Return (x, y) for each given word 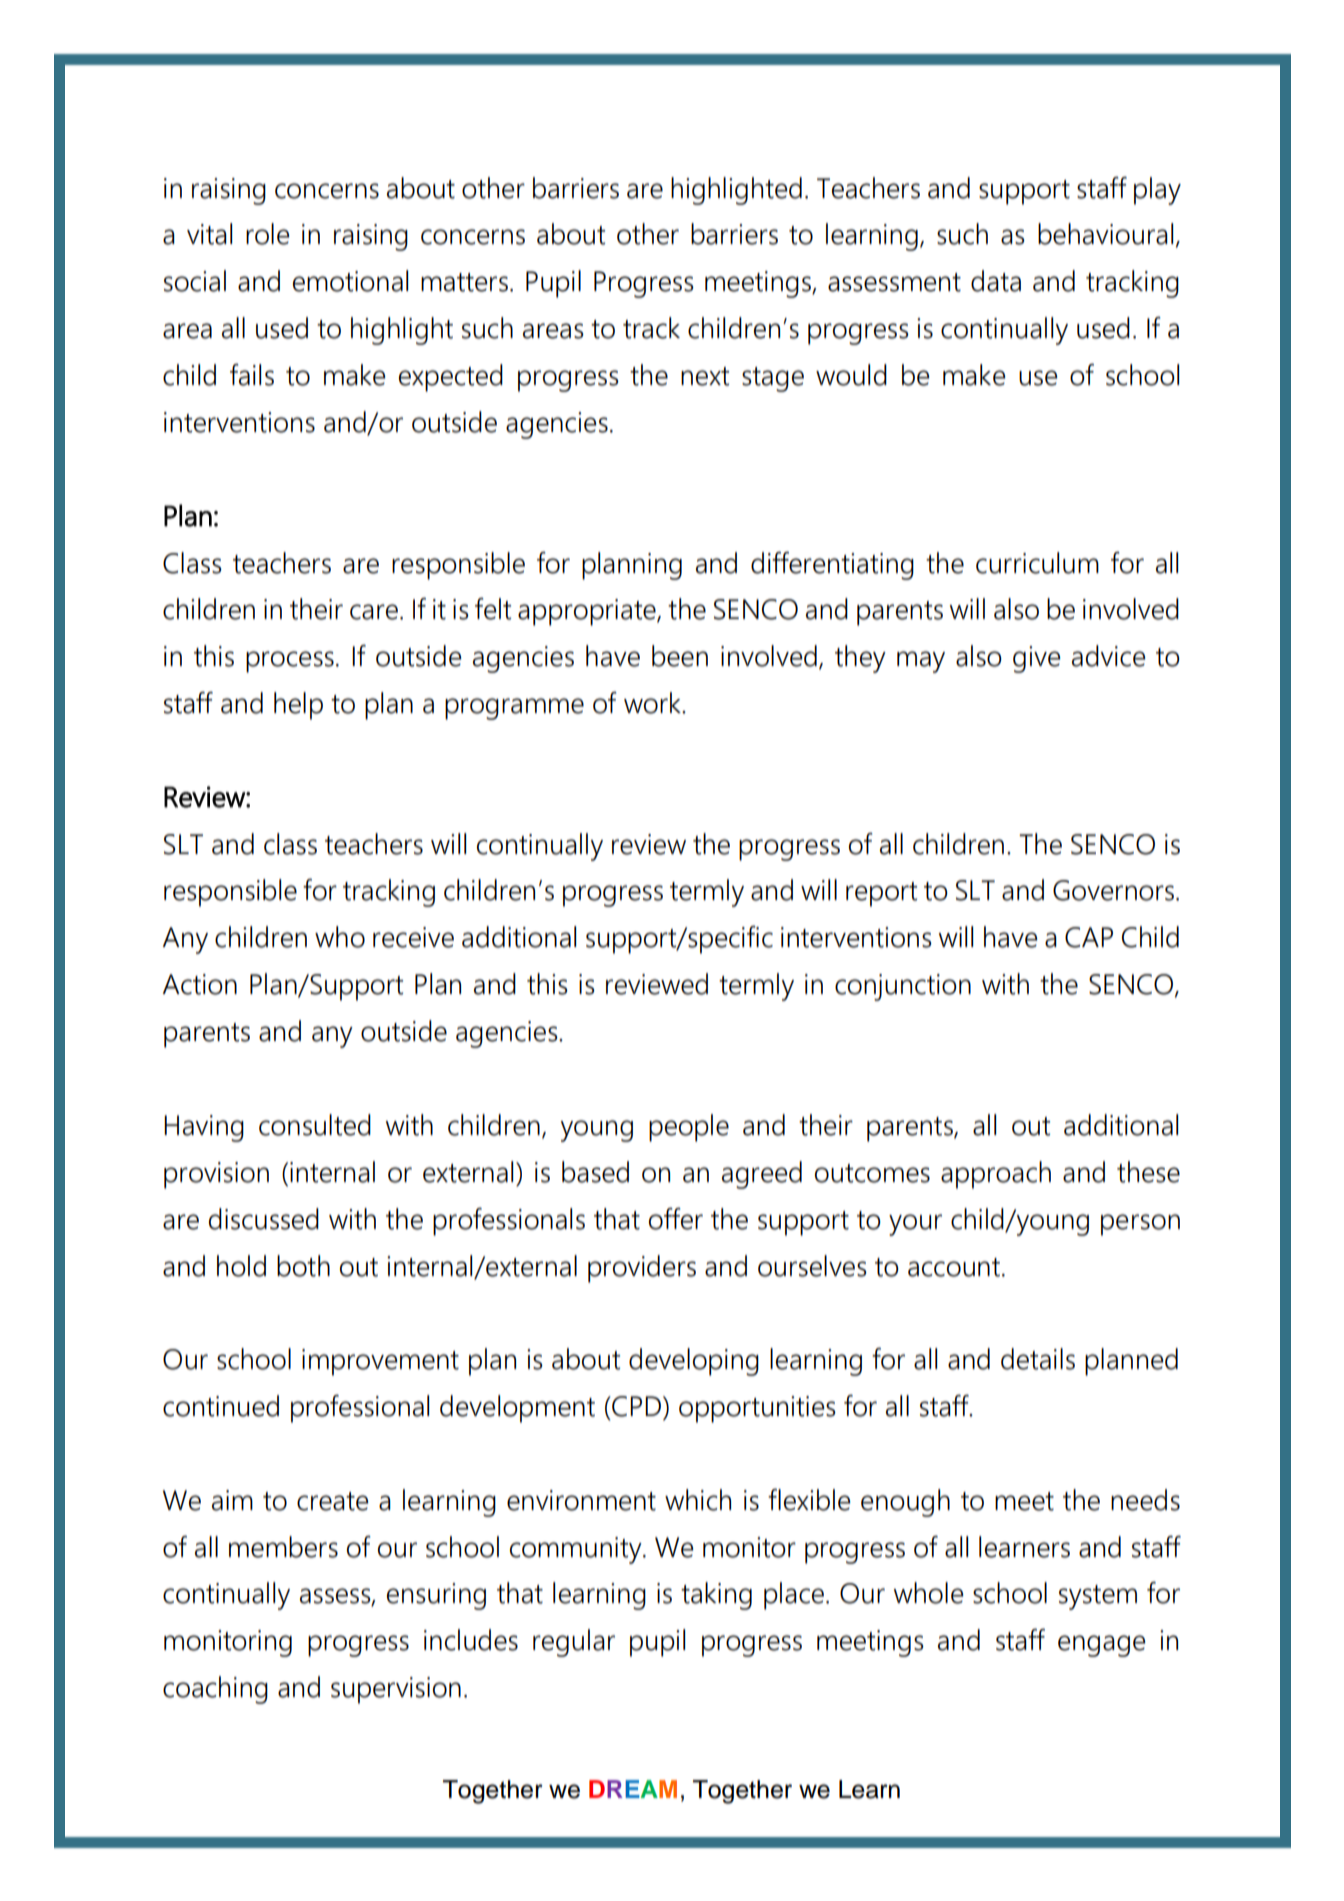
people (689, 1128)
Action (200, 984)
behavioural (1105, 234)
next (705, 376)
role (268, 234)
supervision (396, 1690)
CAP (1089, 937)
